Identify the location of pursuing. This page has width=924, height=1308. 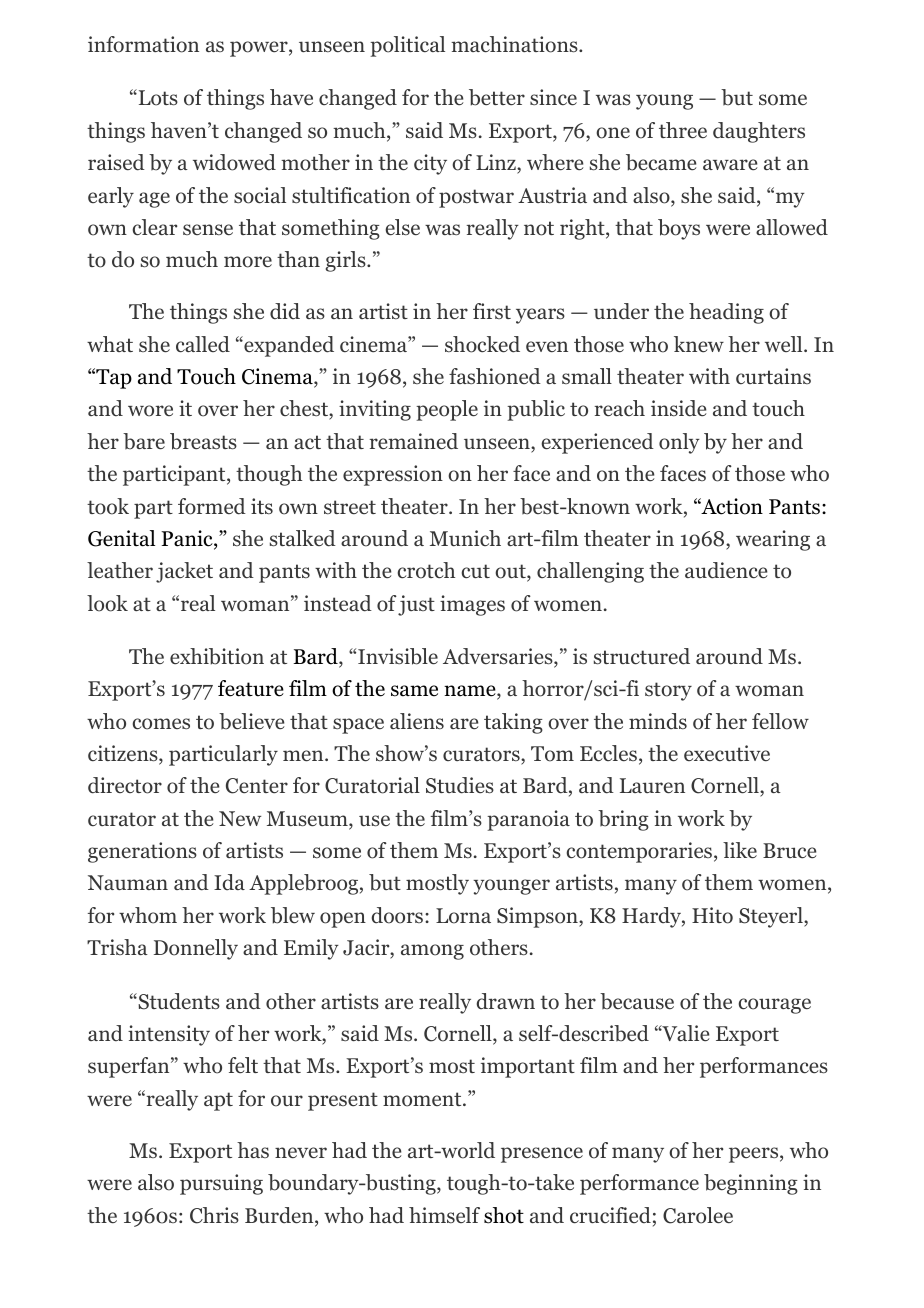
(221, 1184).
